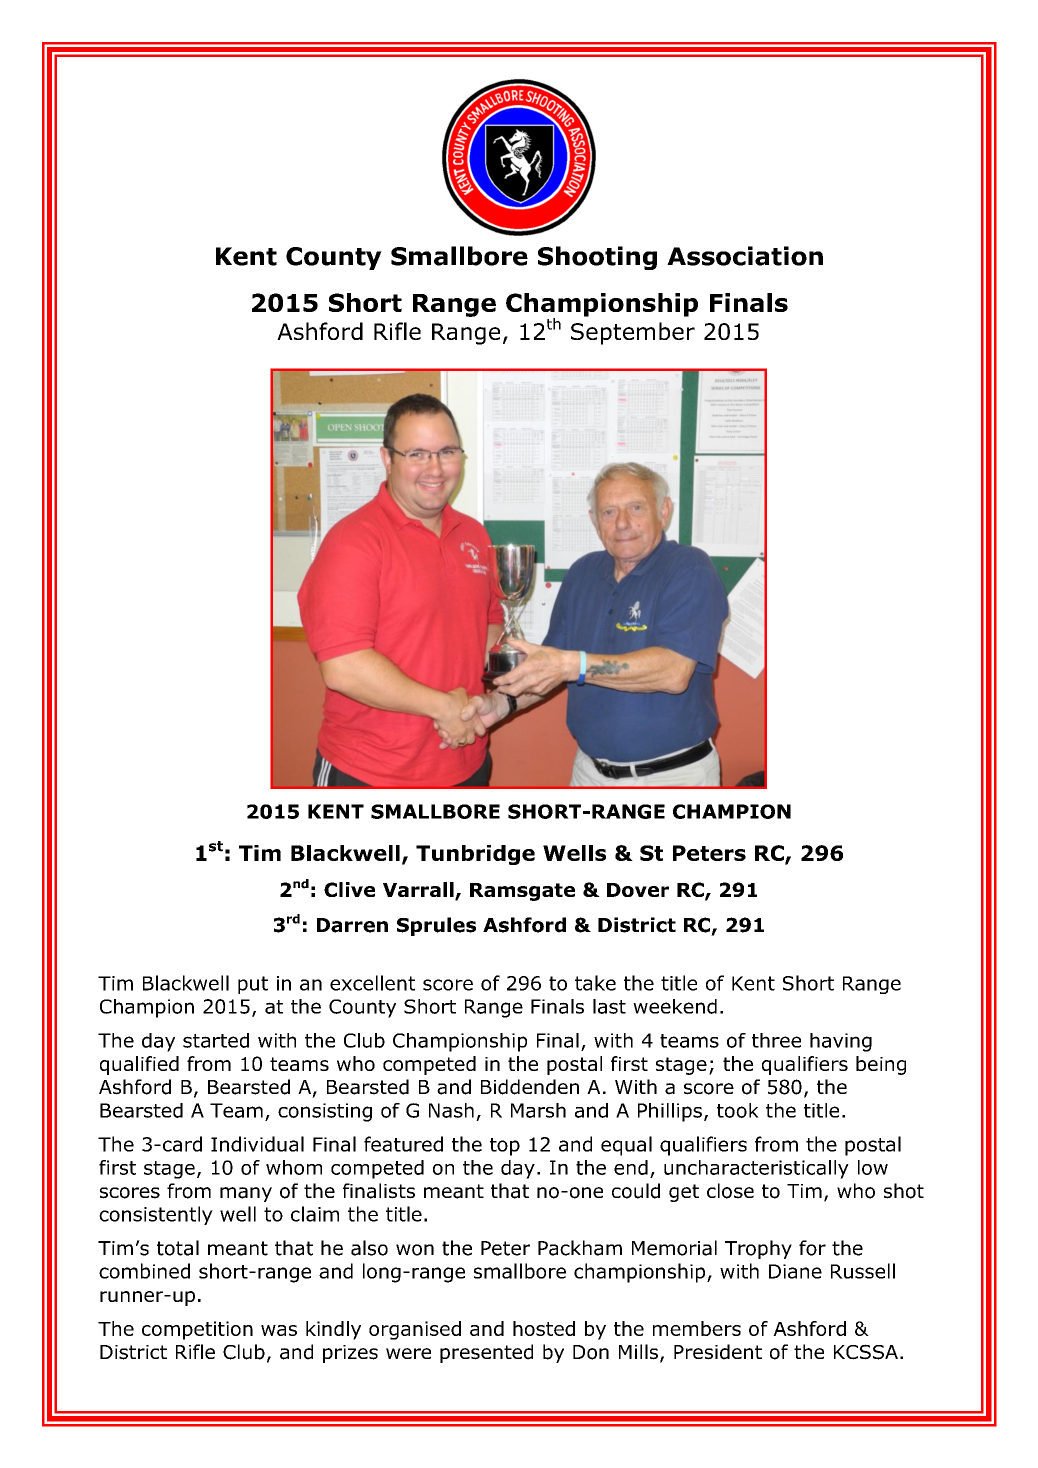 This image has height=1468, width=1038. What do you see at coordinates (544, 1328) in the image?
I see `hosted` at bounding box center [544, 1328].
